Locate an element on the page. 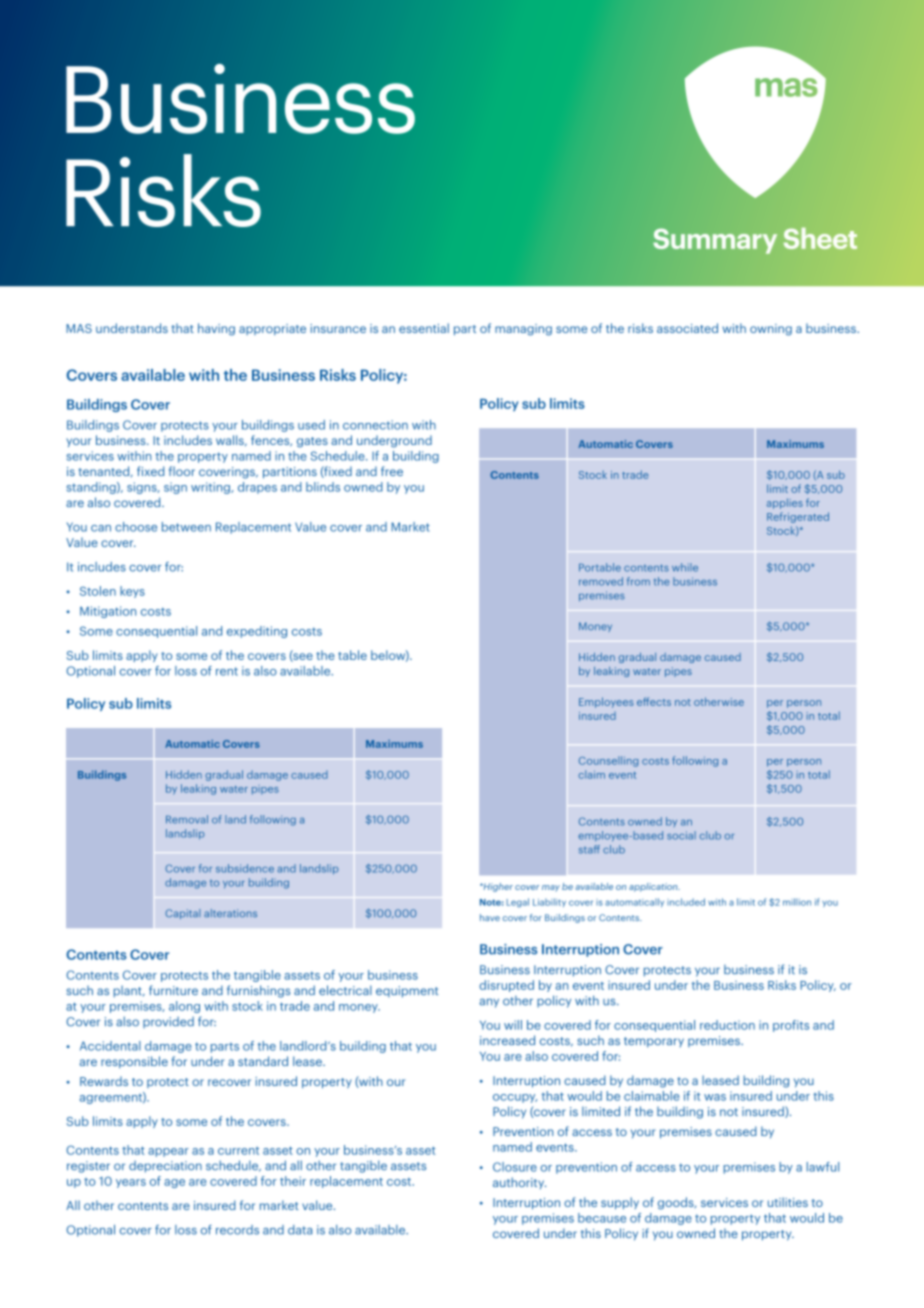  authority is located at coordinates (519, 1183).
